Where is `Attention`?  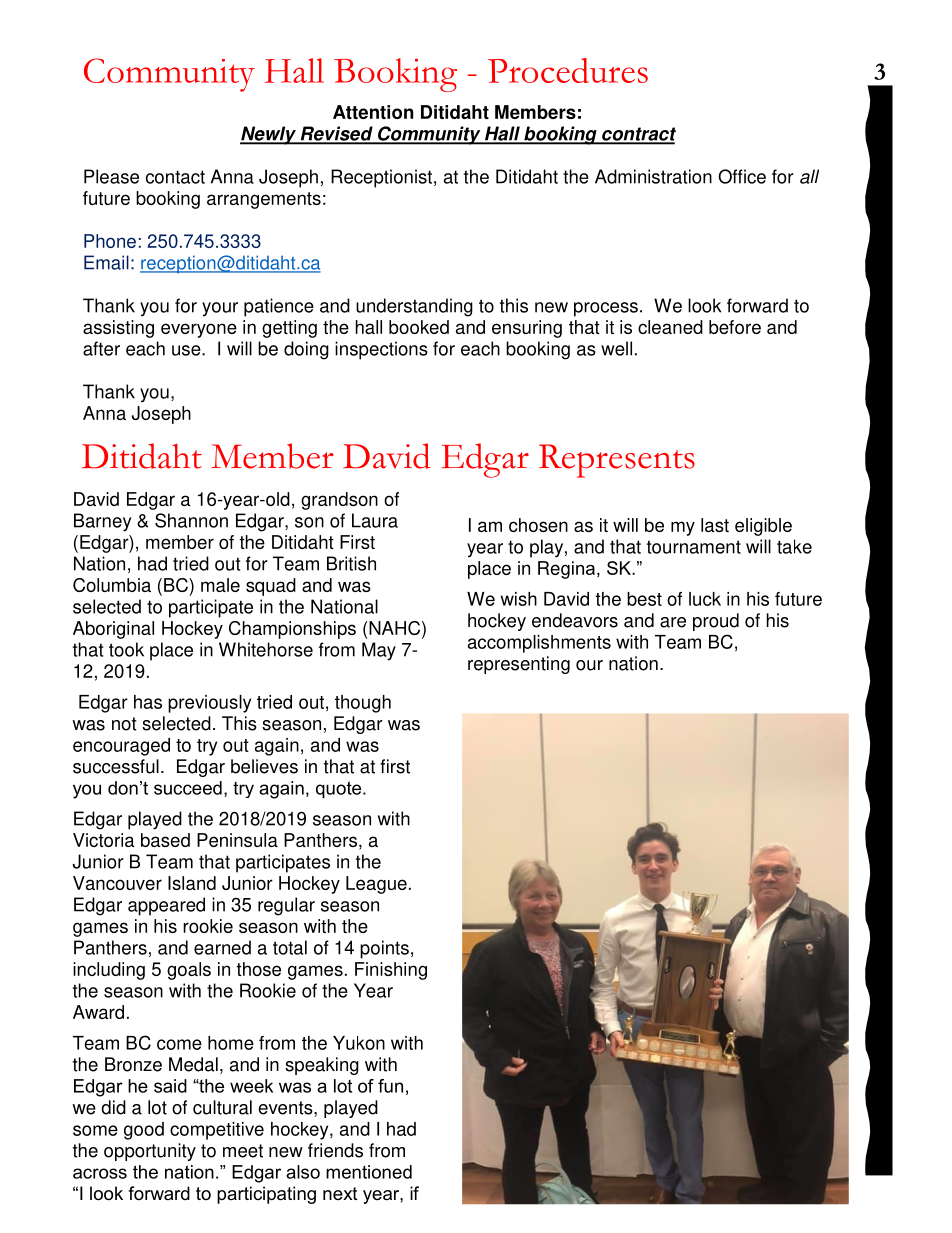
Attention is located at coordinates (373, 112).
